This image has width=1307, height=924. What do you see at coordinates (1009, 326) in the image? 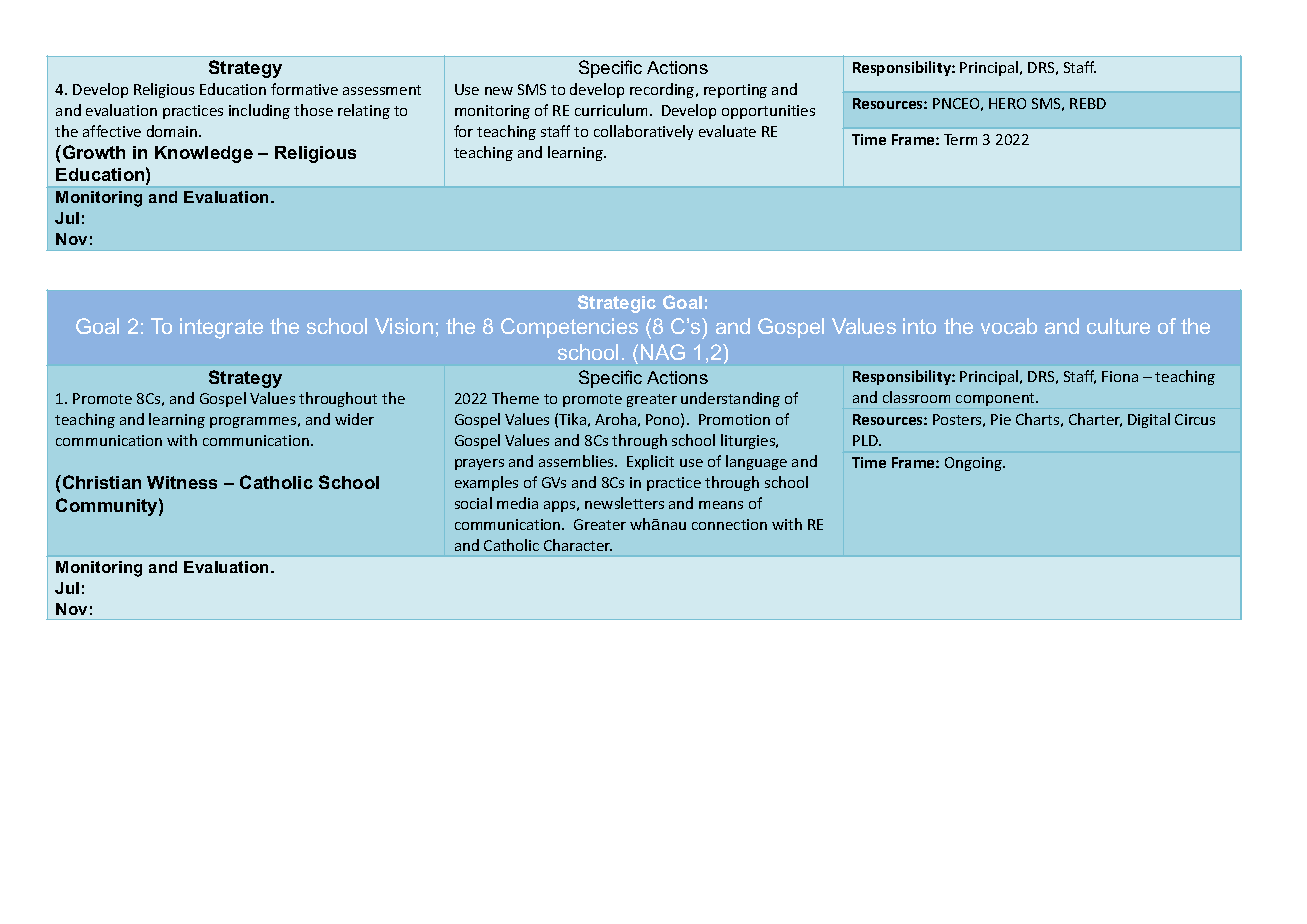
I see `vocab` at bounding box center [1009, 326].
